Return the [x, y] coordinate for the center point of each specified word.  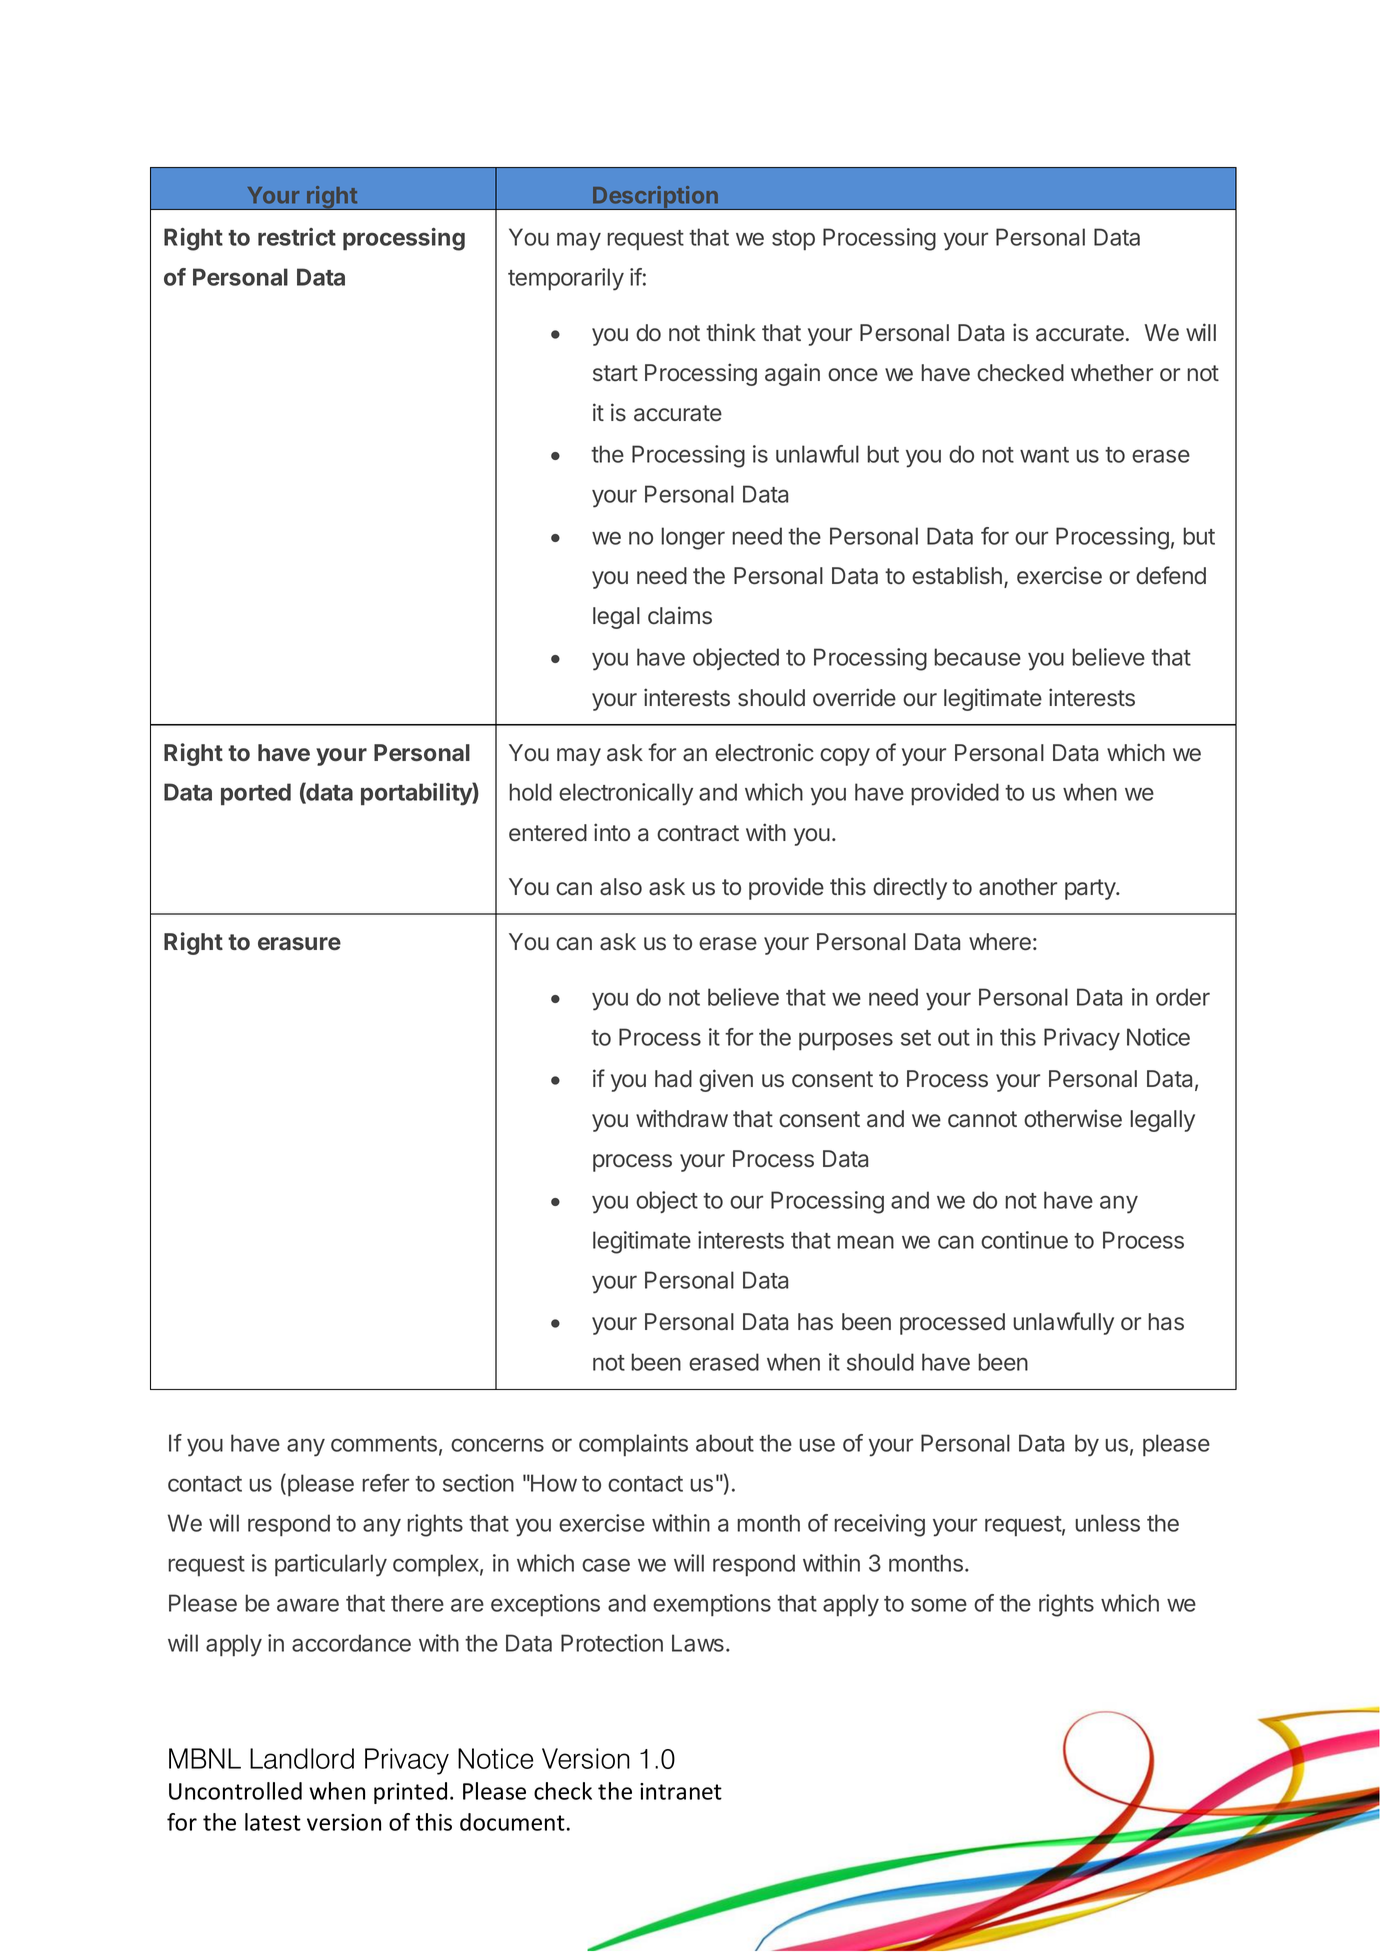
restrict [297, 237]
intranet [681, 1791]
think [731, 332]
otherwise [1073, 1118]
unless [1108, 1523]
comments [384, 1444]
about [725, 1443]
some [939, 1605]
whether [1112, 373]
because [977, 657]
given [726, 1080]
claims [680, 615]
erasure [299, 944]
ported [256, 794]
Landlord [302, 1758]
